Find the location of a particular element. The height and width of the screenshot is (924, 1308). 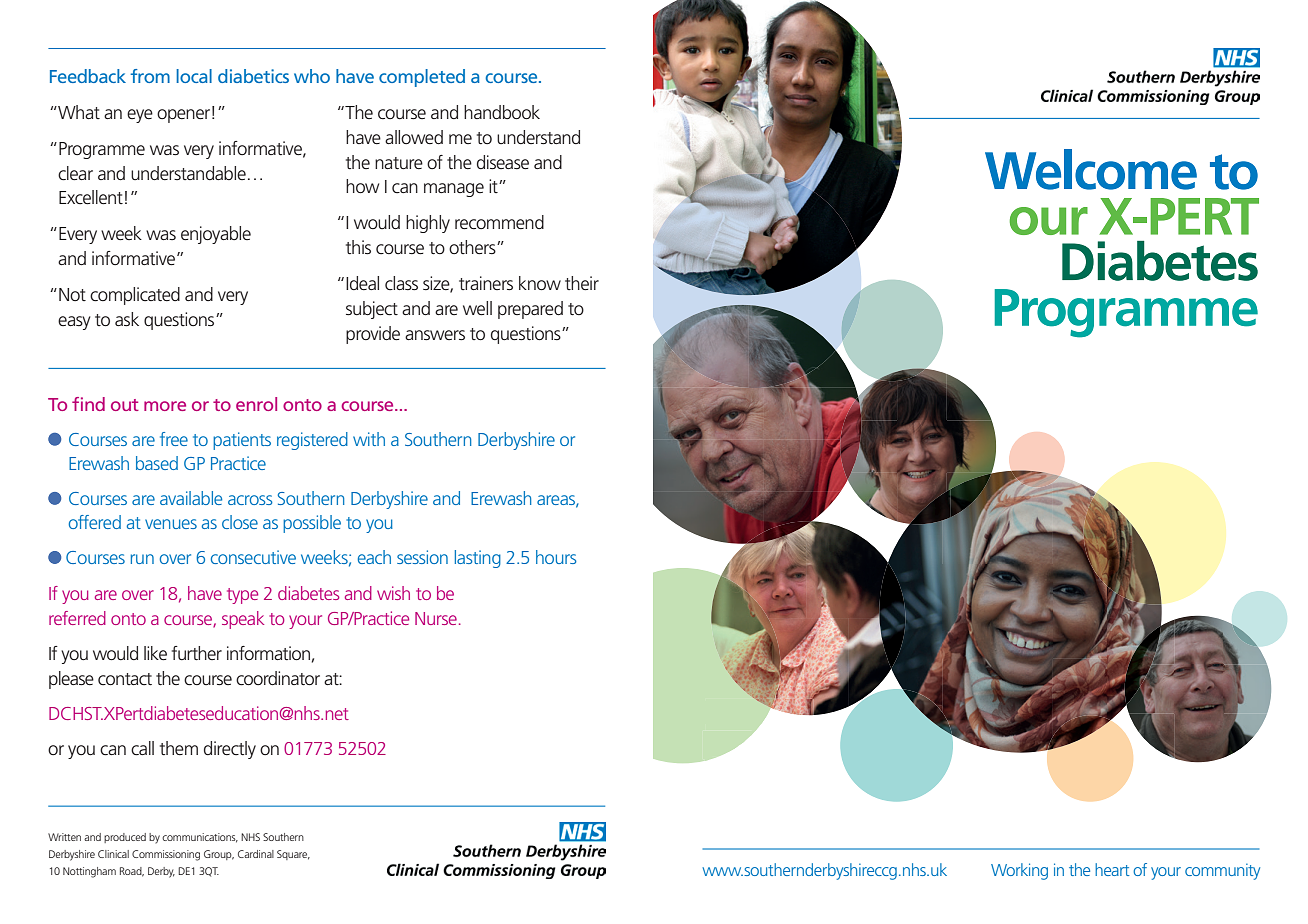

opener is located at coordinates (183, 116).
